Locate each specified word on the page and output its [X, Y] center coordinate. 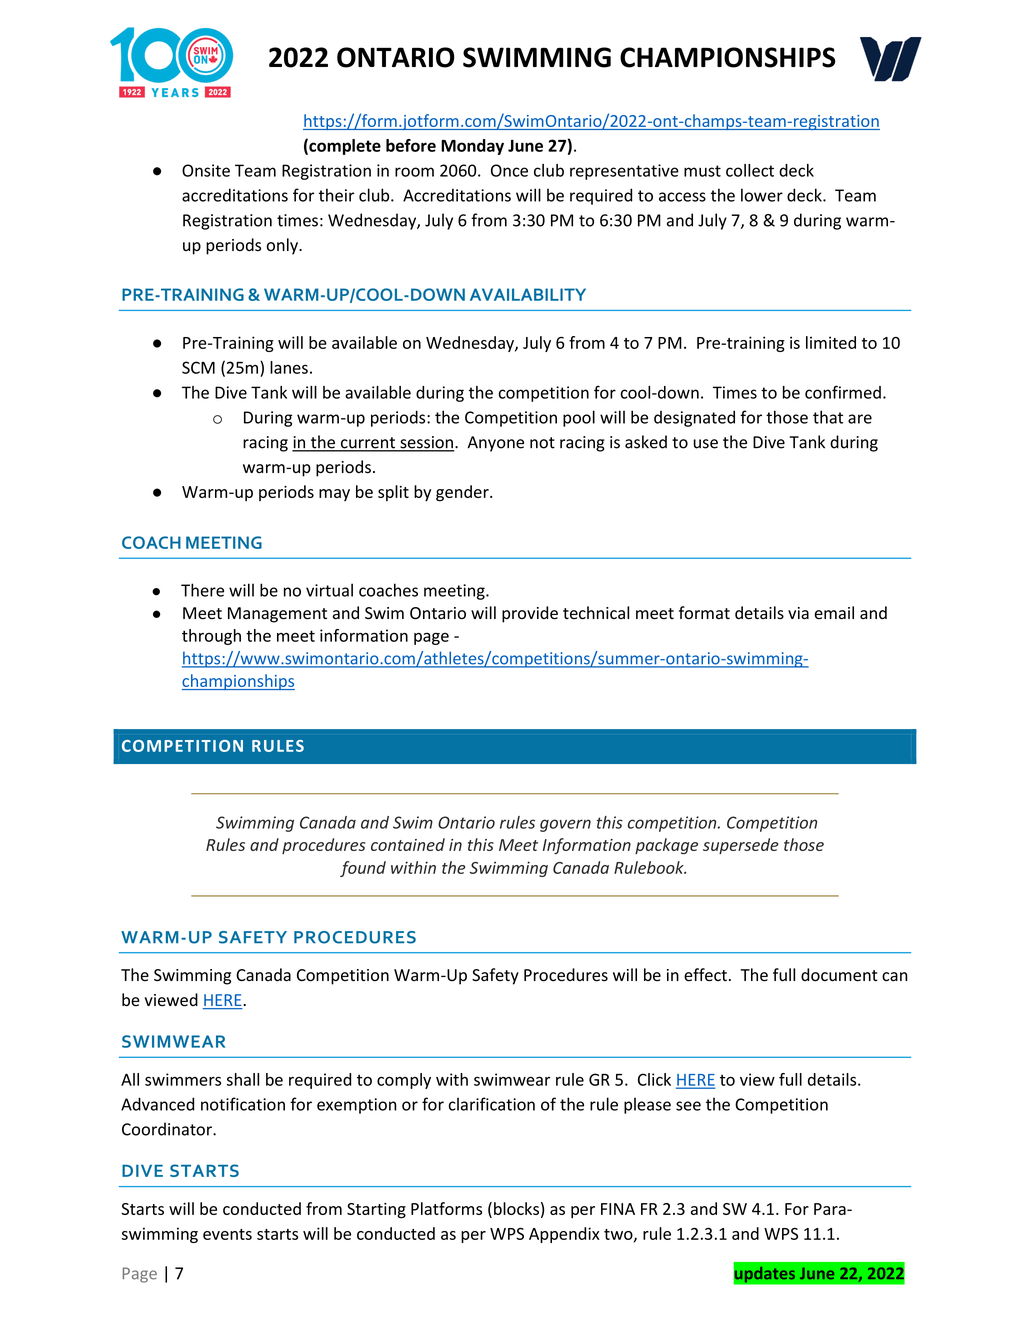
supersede [741, 846]
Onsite [206, 170]
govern [565, 825]
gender [463, 493]
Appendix [564, 1235]
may [334, 495]
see [688, 1106]
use [705, 444]
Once [509, 170]
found [363, 869]
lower [762, 195]
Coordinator [168, 1129]
